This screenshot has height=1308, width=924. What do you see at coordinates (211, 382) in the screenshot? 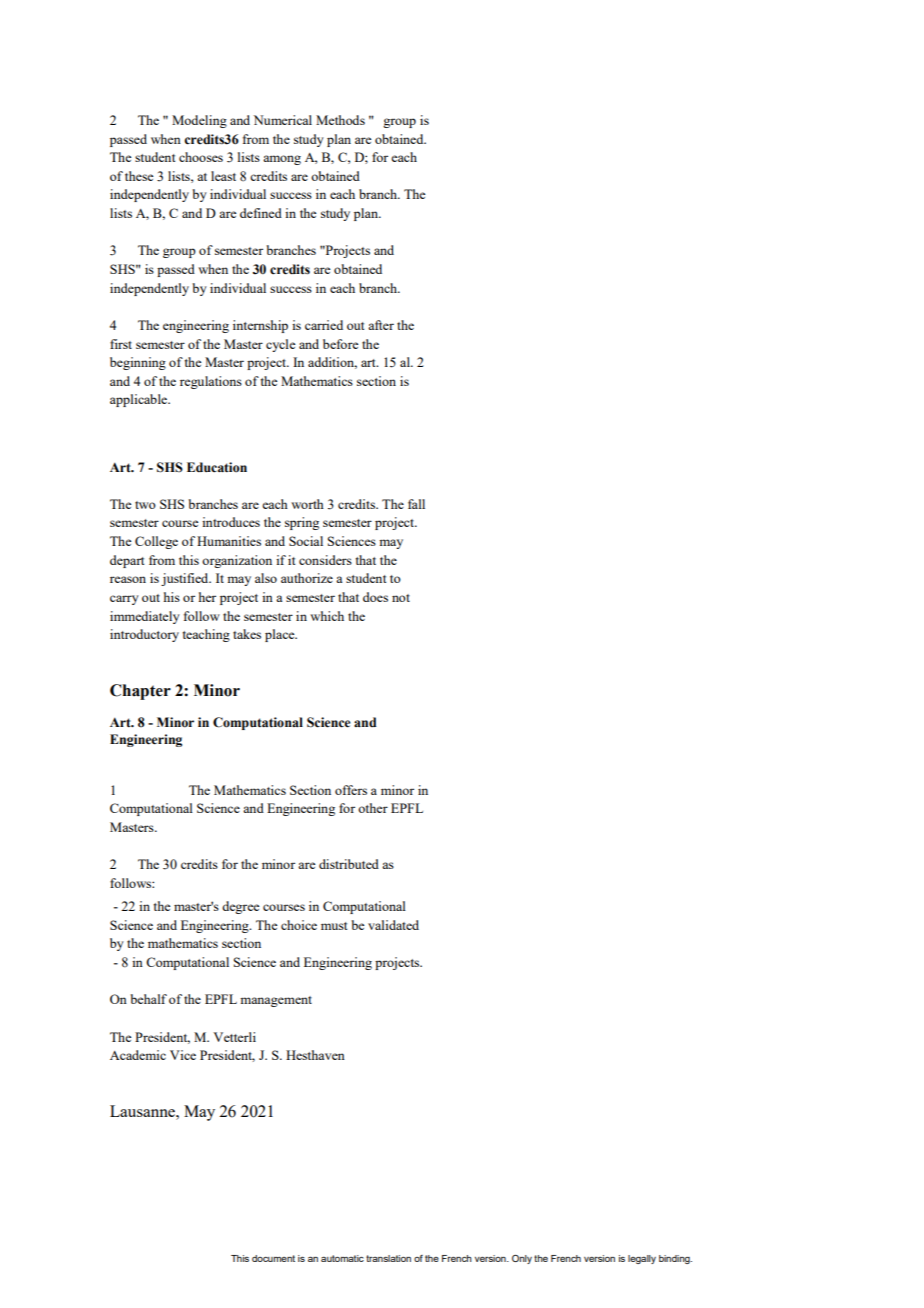
I see `regulations` at bounding box center [211, 382].
